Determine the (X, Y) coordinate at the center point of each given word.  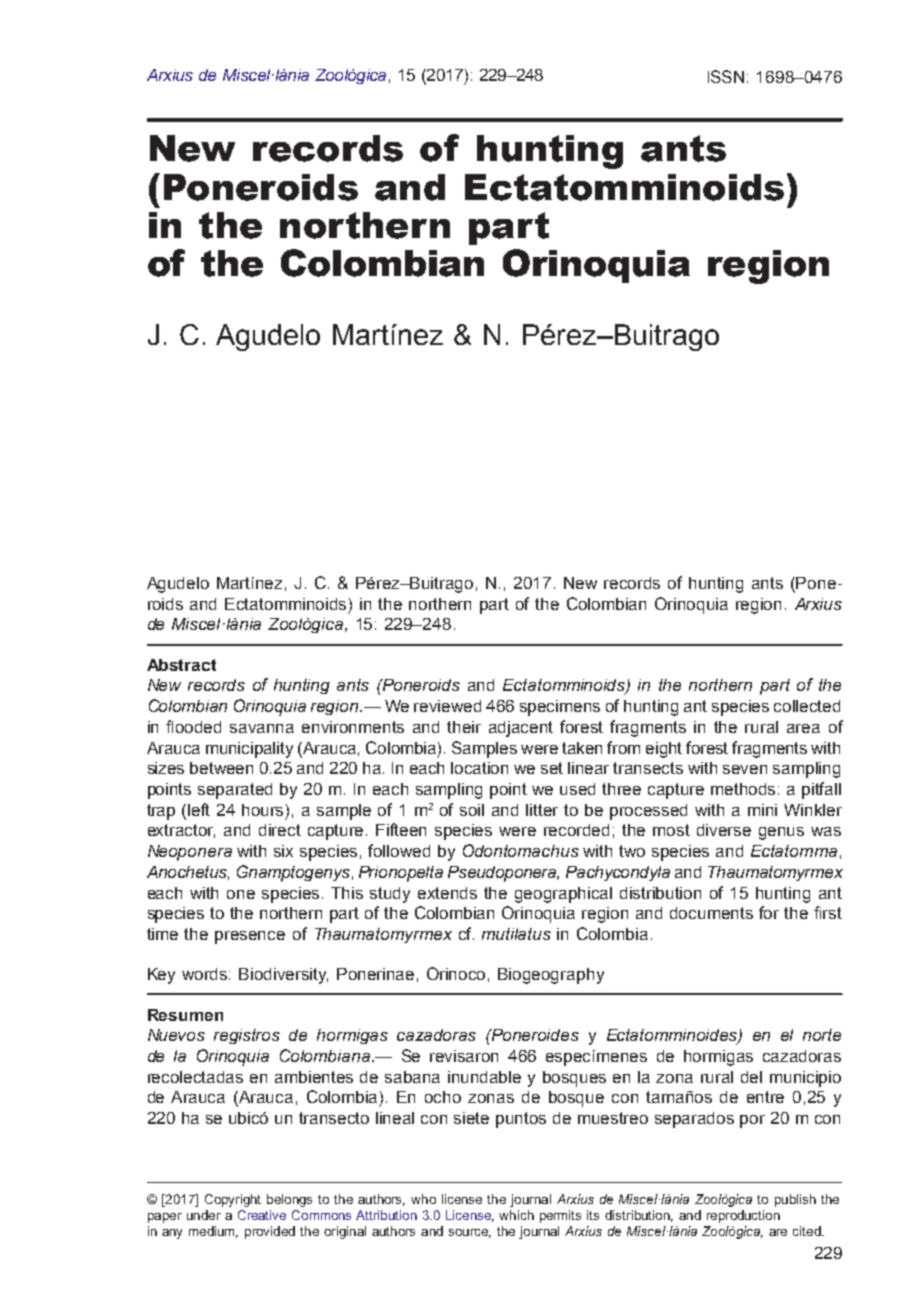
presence (250, 937)
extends (447, 893)
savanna (262, 728)
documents (711, 913)
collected (807, 706)
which (516, 1215)
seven (745, 769)
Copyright (233, 1200)
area (803, 728)
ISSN (726, 76)
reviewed (447, 706)
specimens (560, 708)
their (464, 727)
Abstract (181, 665)
